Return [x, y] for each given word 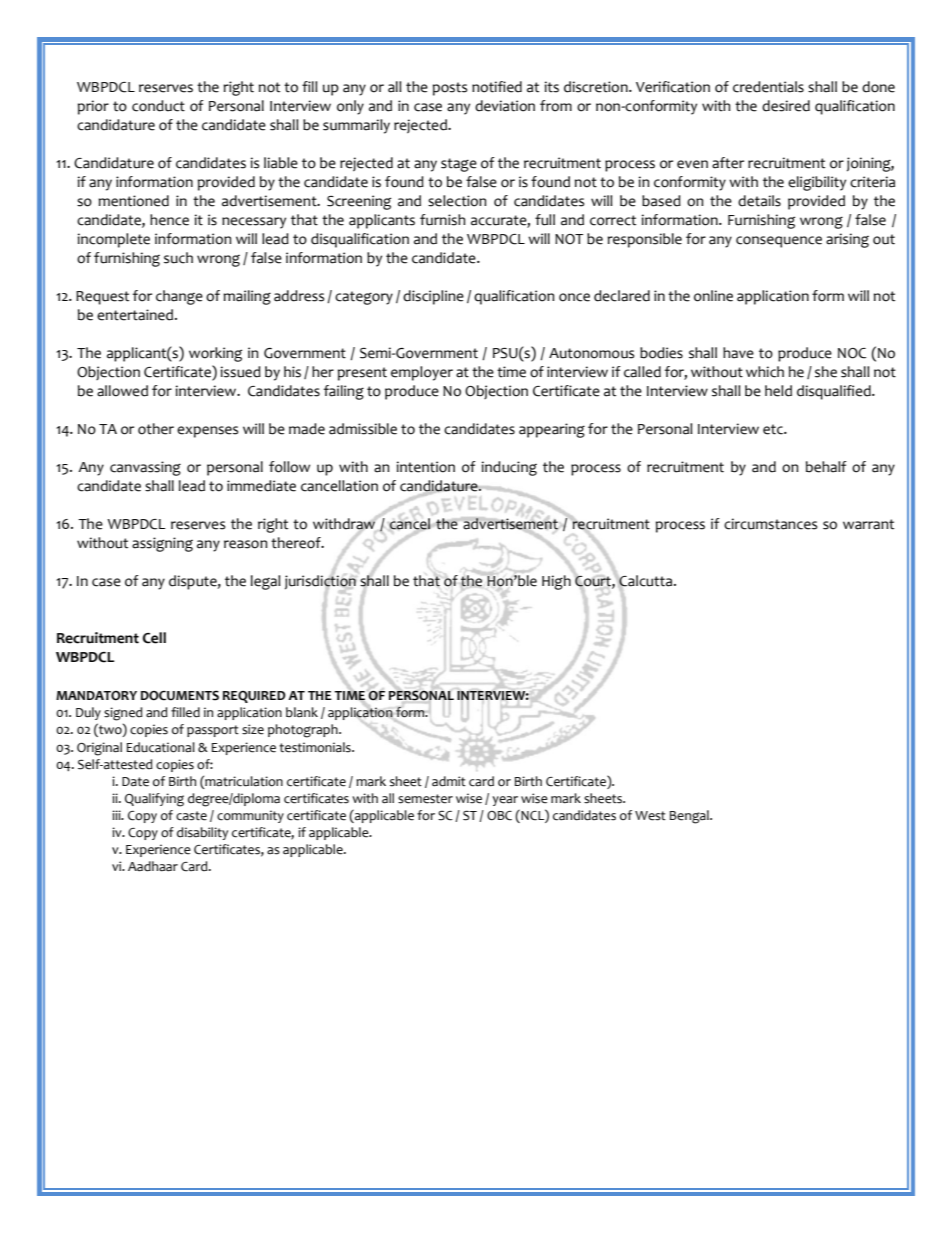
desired [786, 106]
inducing [509, 468]
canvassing [145, 468]
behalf [826, 467]
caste [191, 816]
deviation [505, 106]
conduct [158, 106]
